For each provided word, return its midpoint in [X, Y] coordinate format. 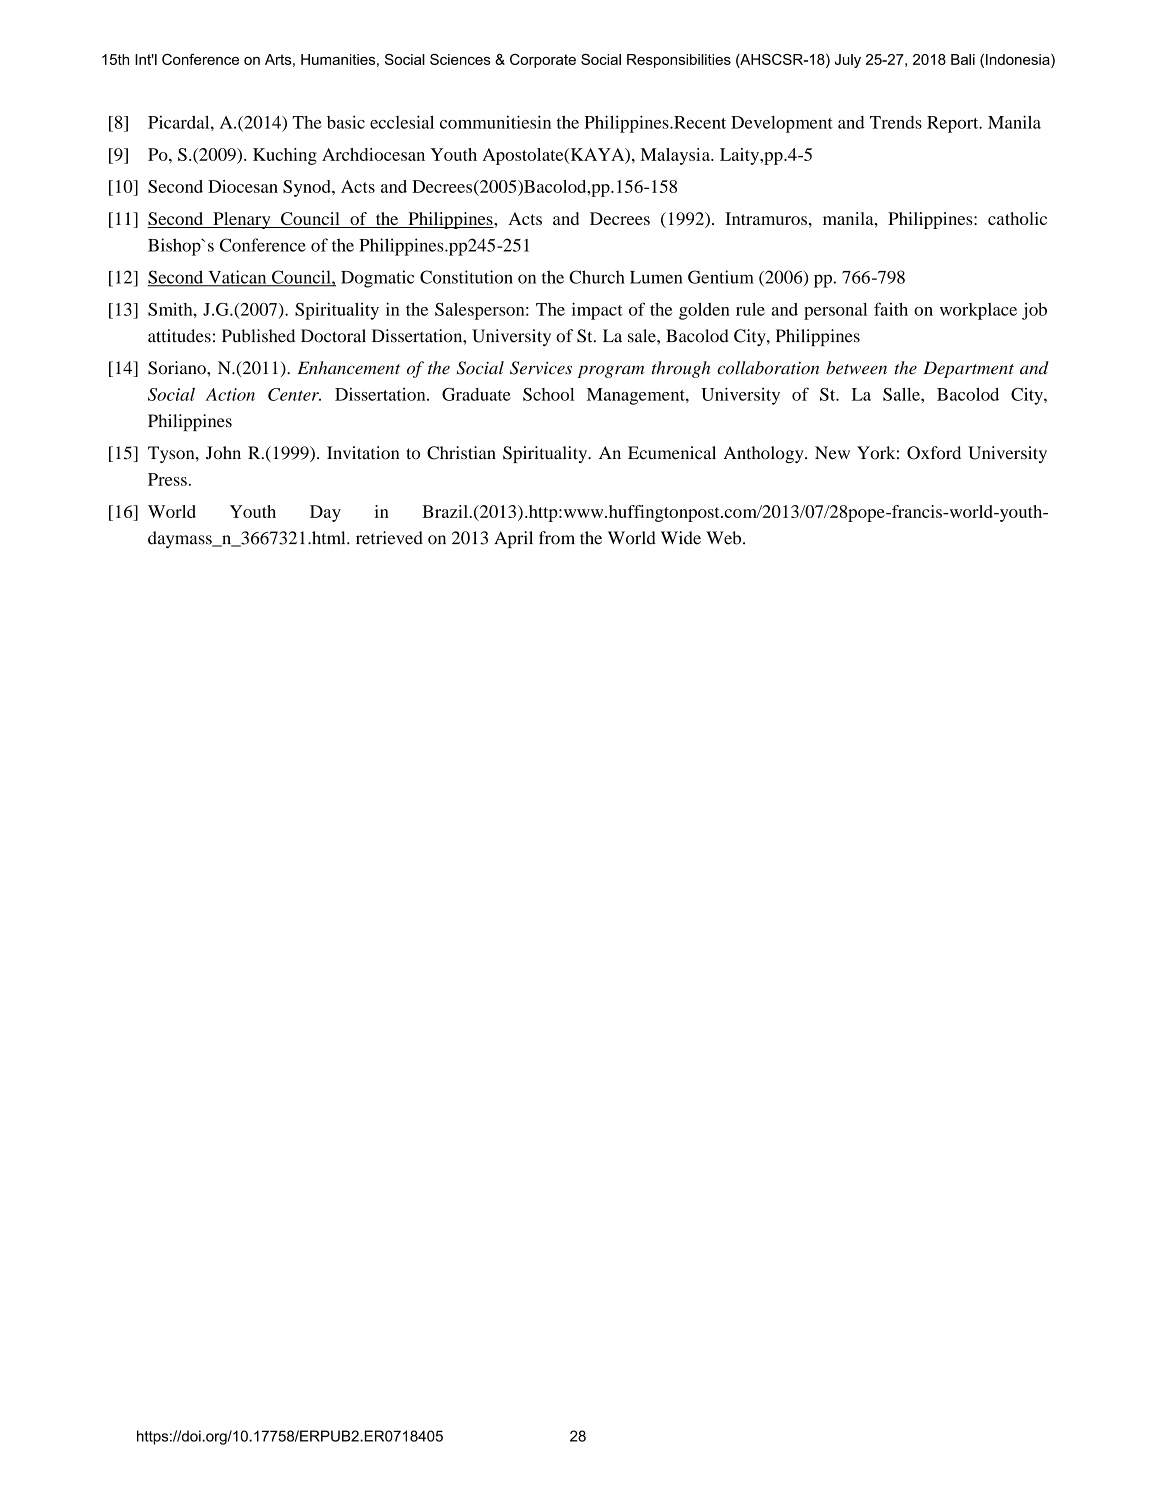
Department [968, 369]
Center [294, 394]
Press [167, 479]
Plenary [242, 220]
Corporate [543, 61]
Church [597, 277]
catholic [1017, 218]
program [611, 371]
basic [346, 122]
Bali [963, 59]
